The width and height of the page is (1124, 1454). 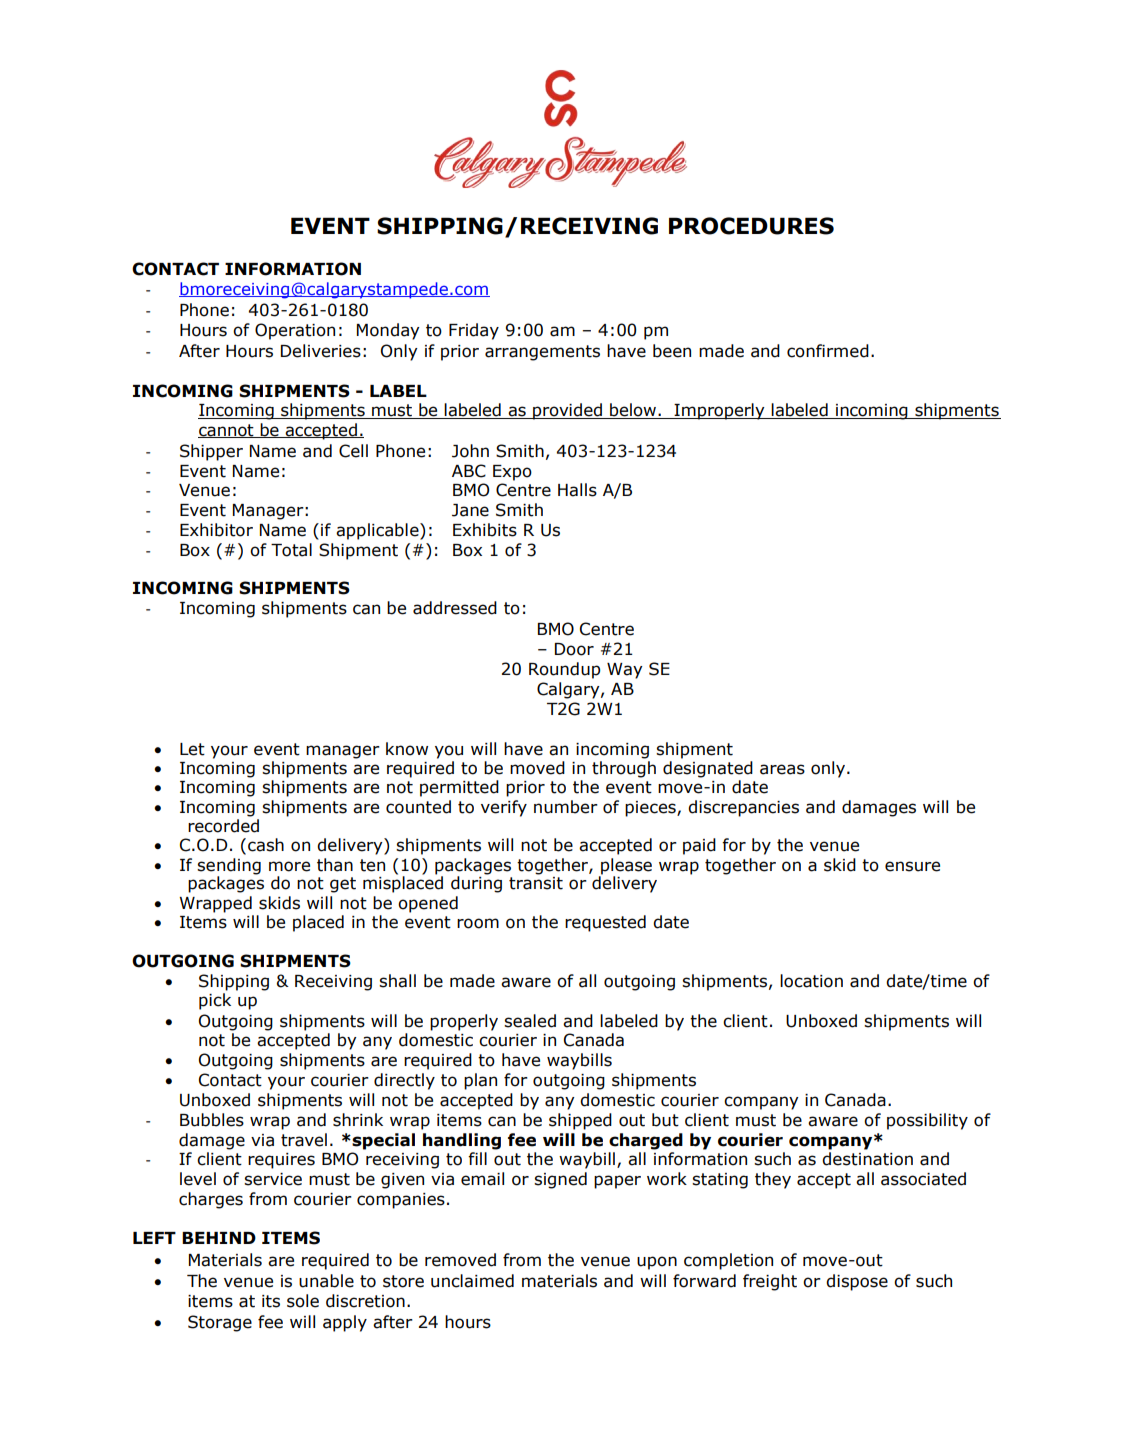 What do you see at coordinates (223, 826) in the page?
I see `recorded` at bounding box center [223, 826].
